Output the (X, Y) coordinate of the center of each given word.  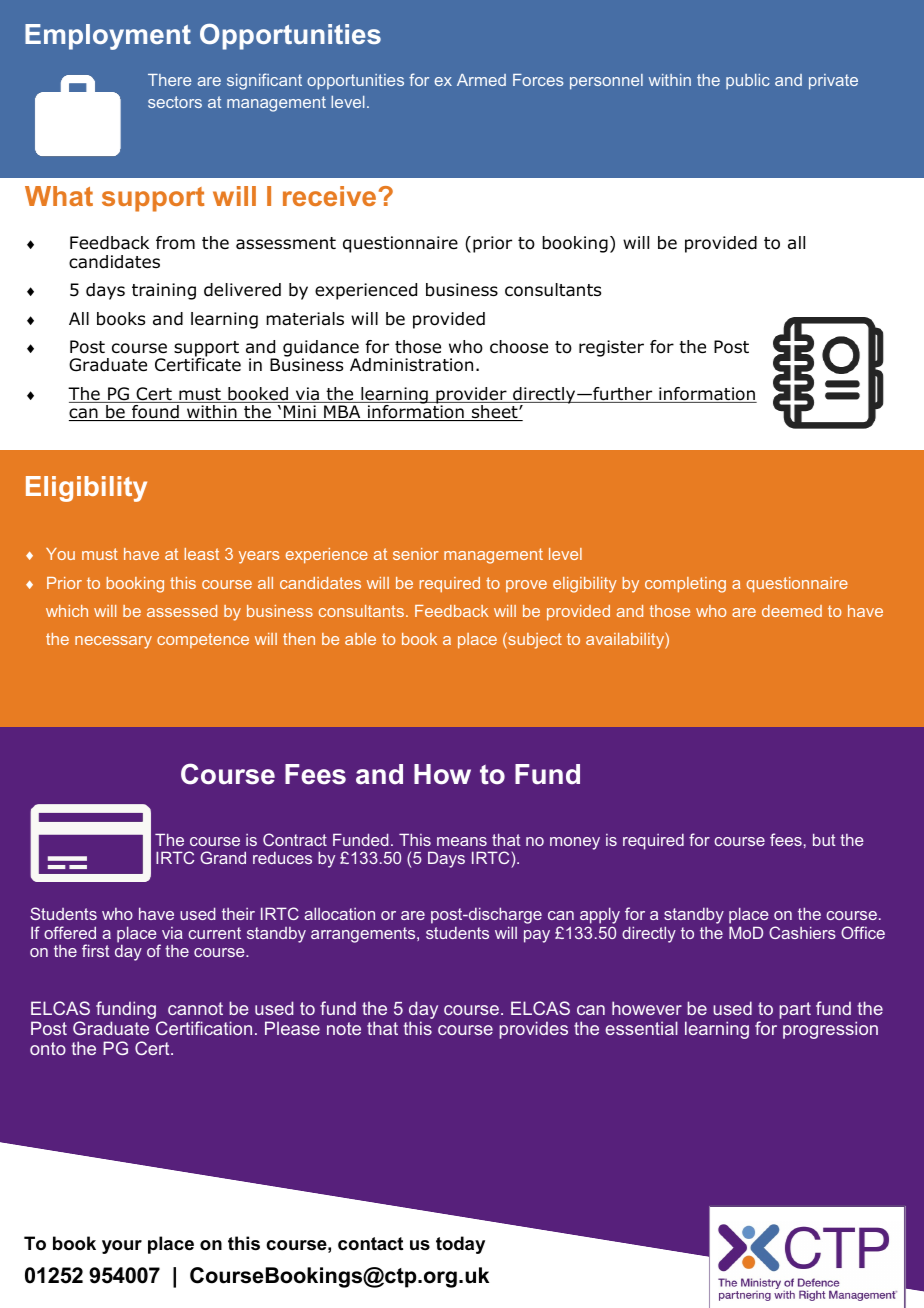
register (611, 348)
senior (416, 554)
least (202, 554)
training (164, 291)
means (462, 841)
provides (533, 1030)
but (824, 839)
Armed (481, 80)
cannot (195, 1008)
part (795, 1010)
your (122, 1247)
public (748, 82)
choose (519, 347)
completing (685, 585)
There (169, 80)
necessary (113, 642)
